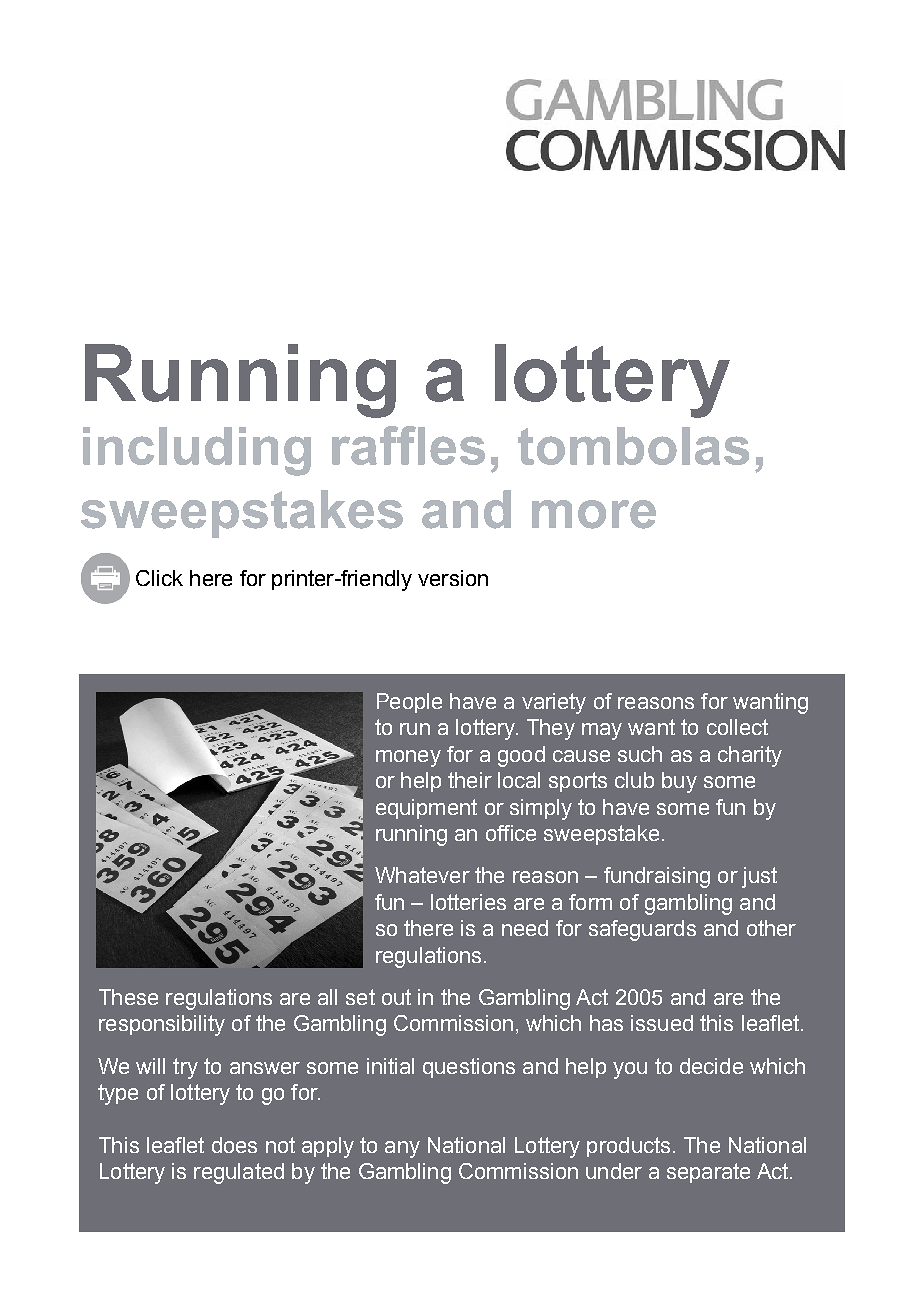 This screenshot has height=1311, width=924. What do you see at coordinates (409, 703) in the screenshot?
I see `People` at bounding box center [409, 703].
